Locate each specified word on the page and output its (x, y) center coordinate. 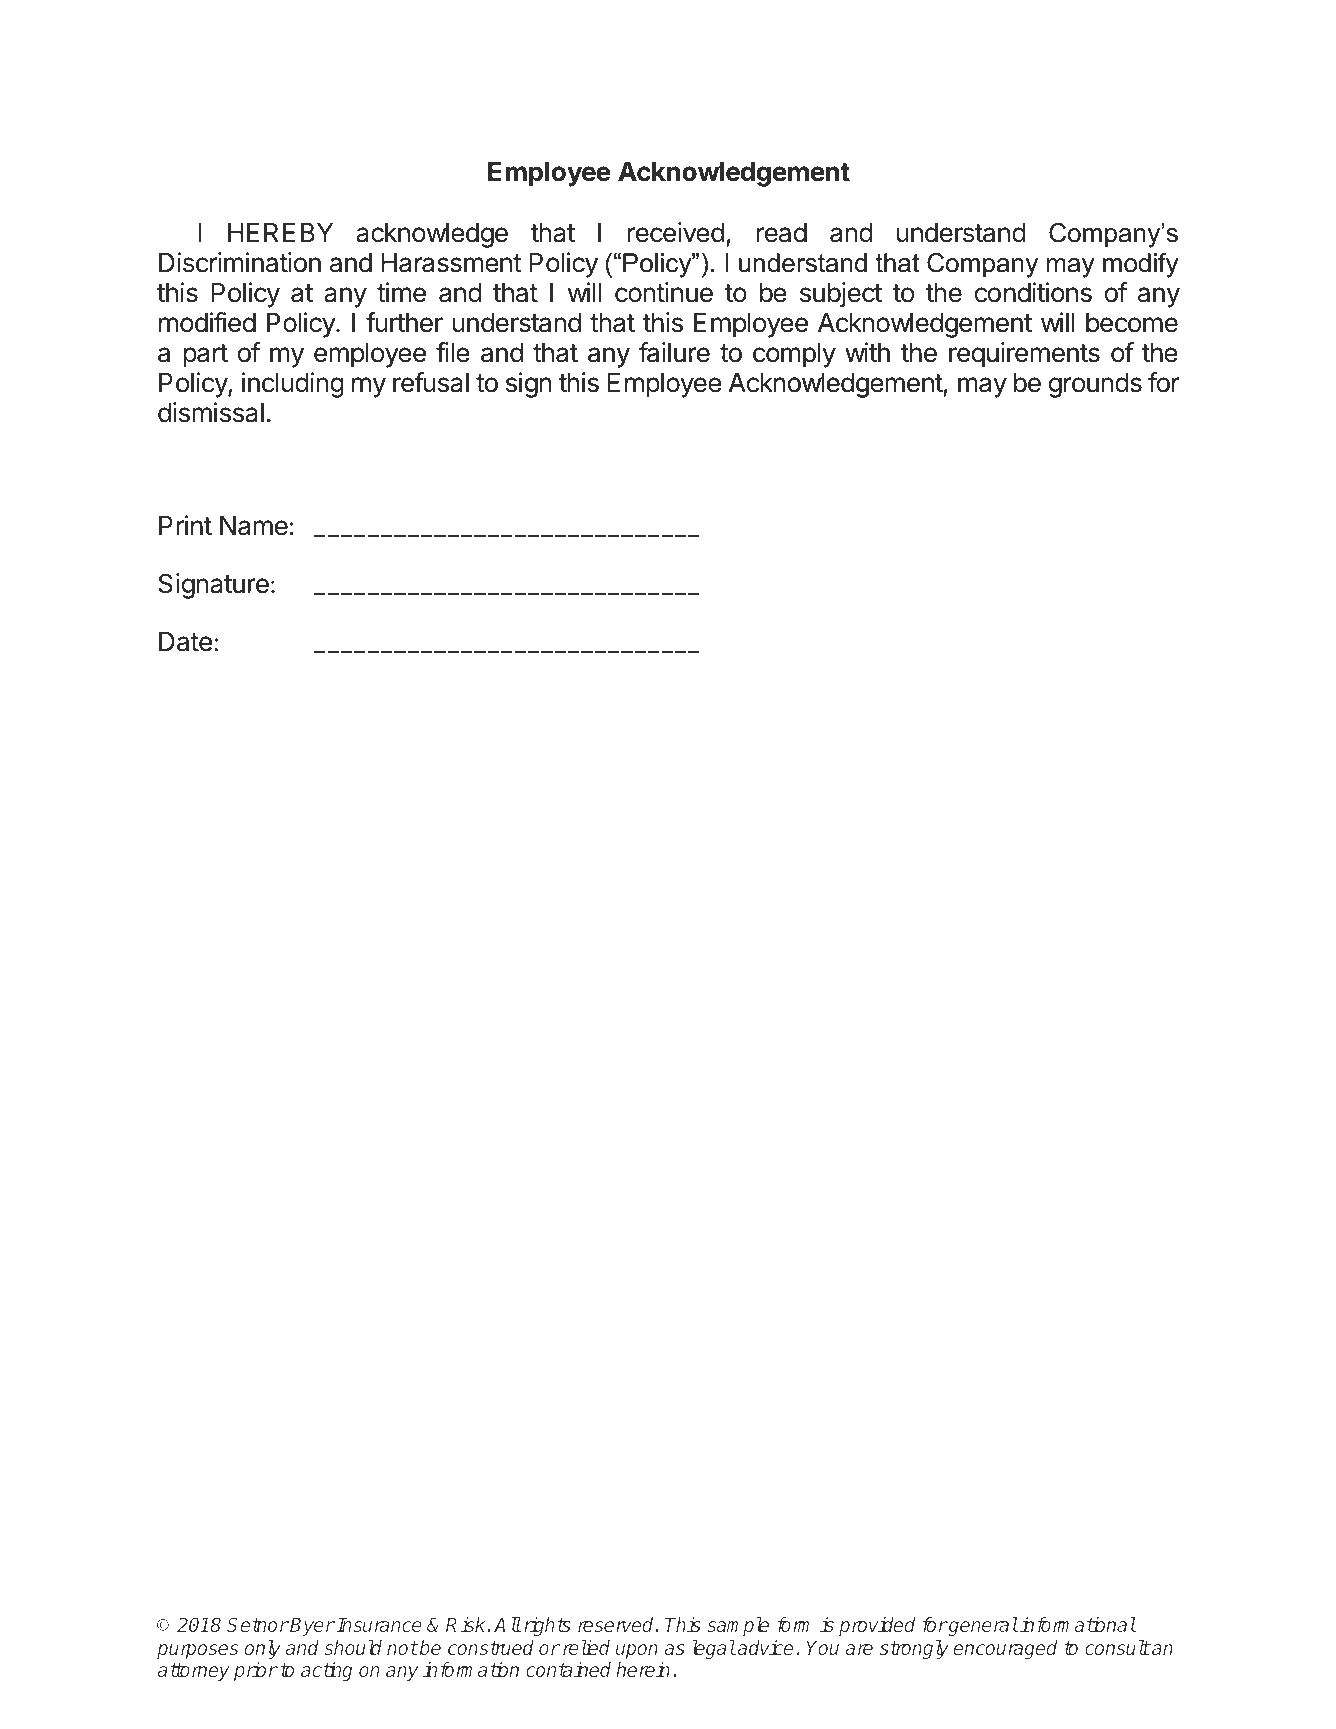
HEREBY (280, 232)
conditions (1033, 292)
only (263, 1649)
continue (664, 292)
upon (637, 1651)
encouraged (1005, 1649)
